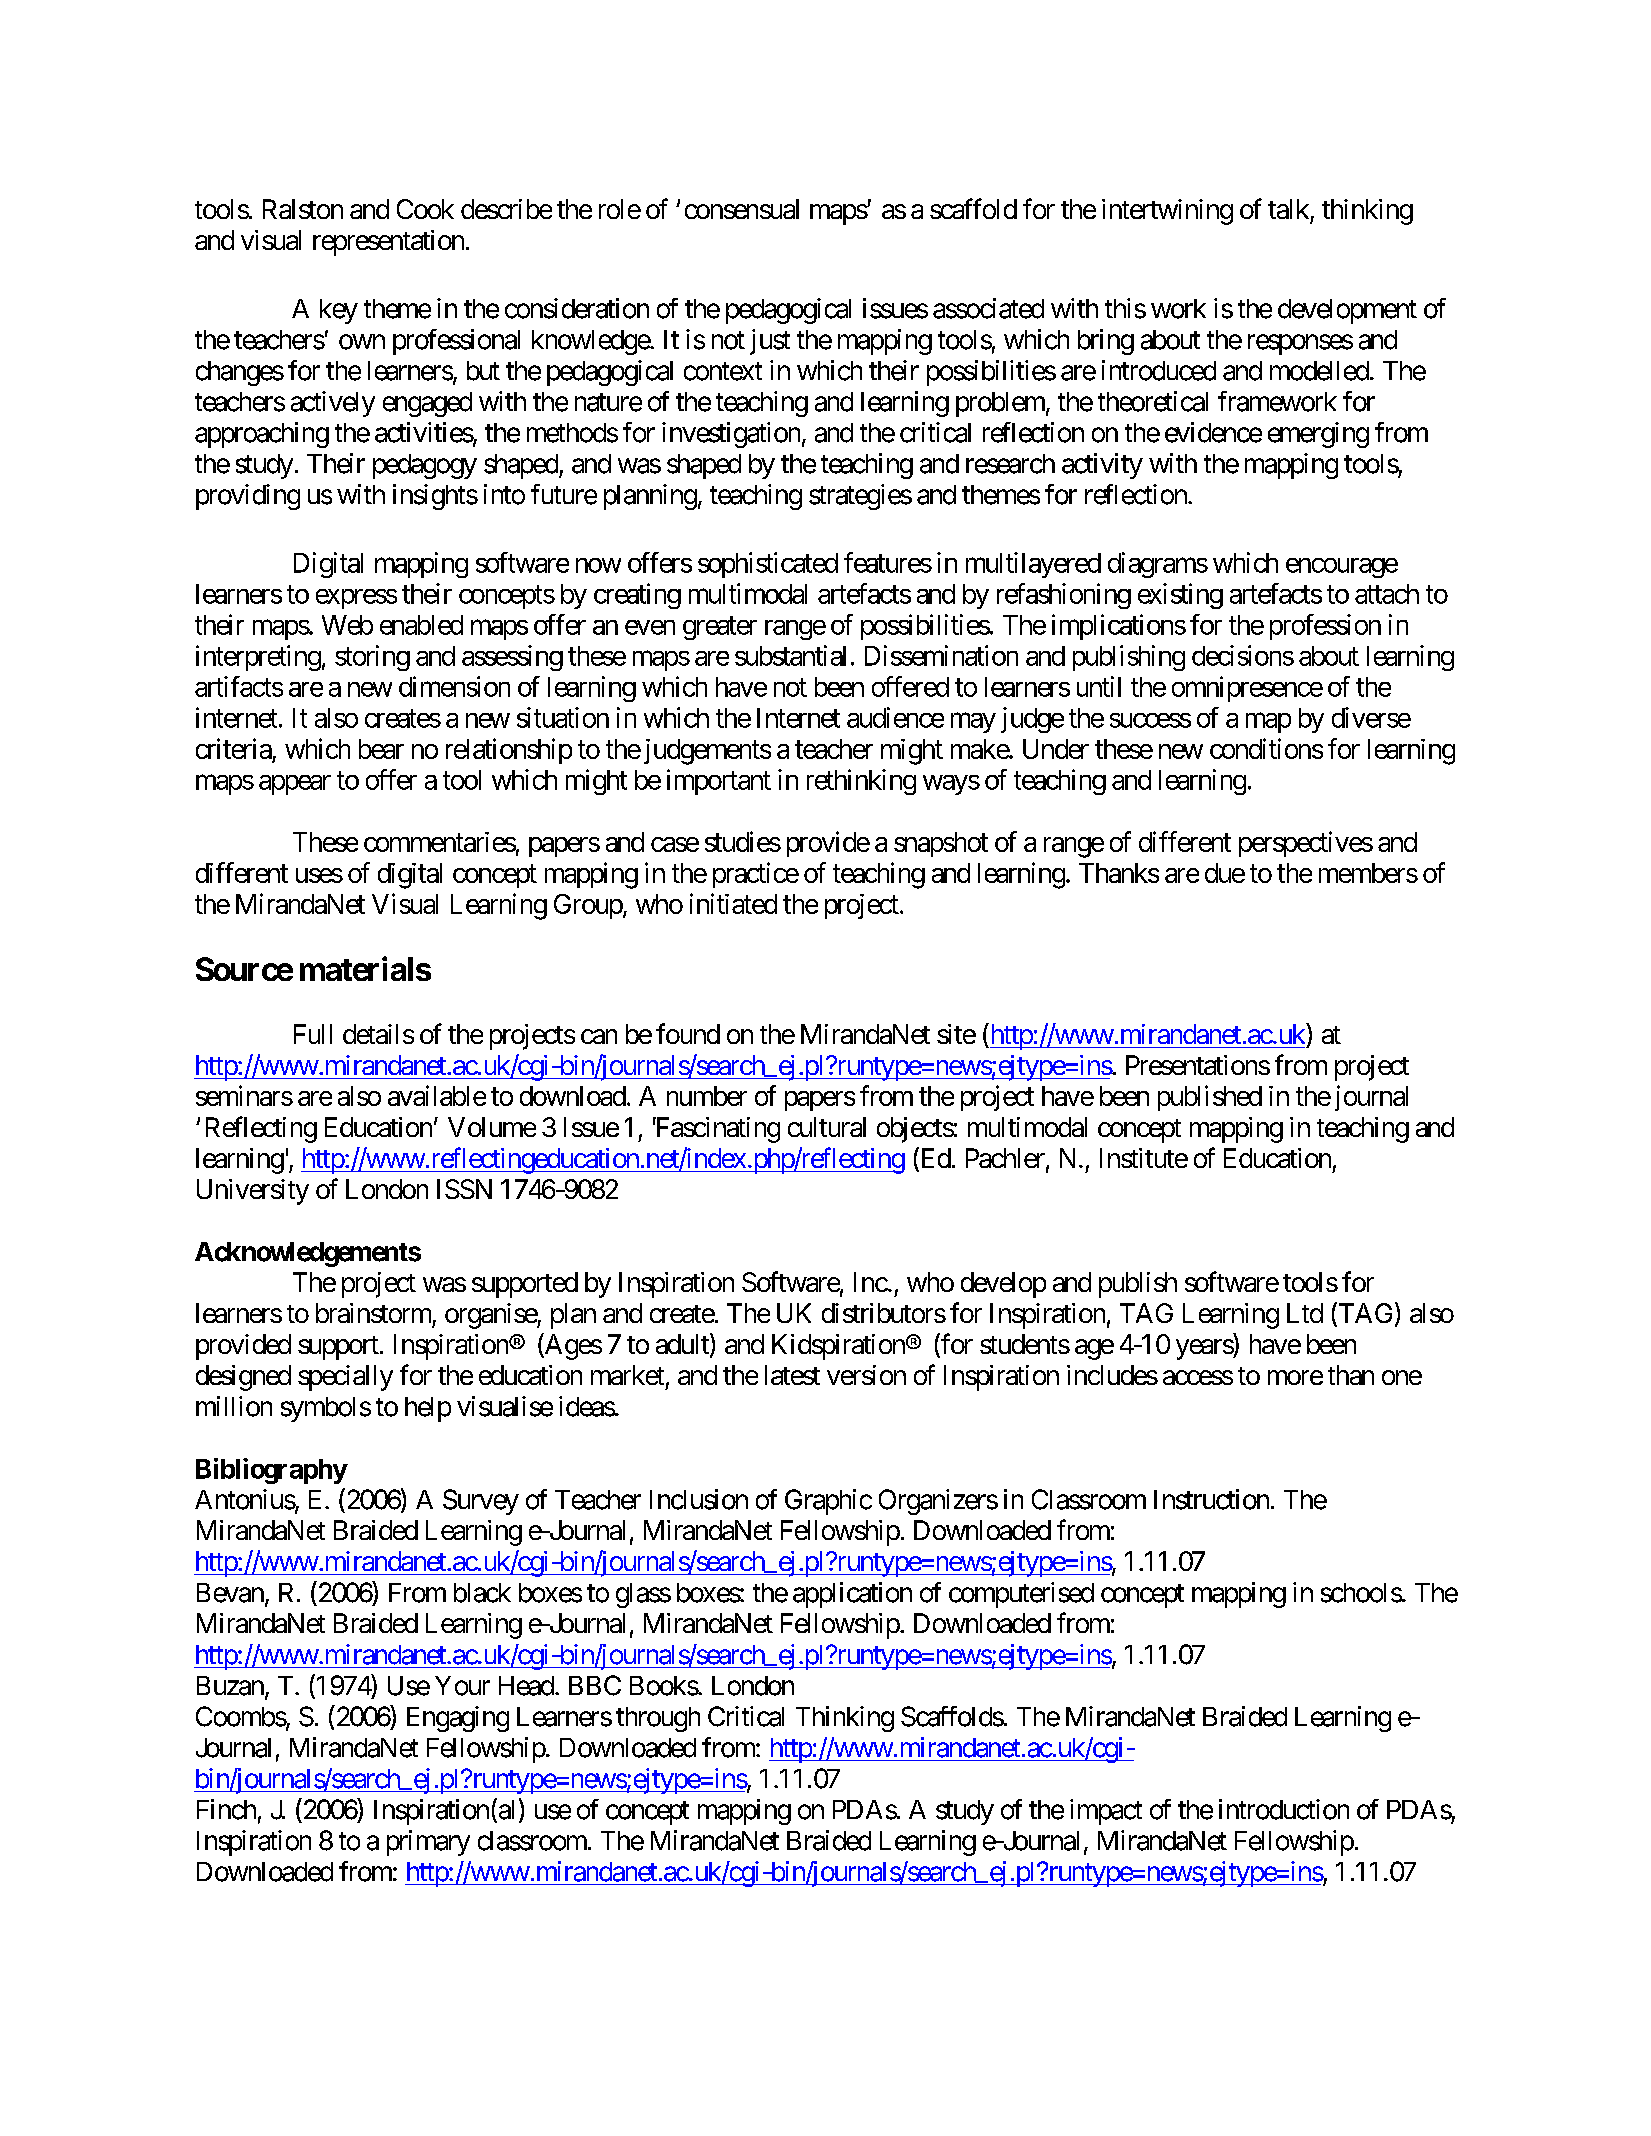 Image resolution: width=1651 pixels, height=2136 pixels. What do you see at coordinates (313, 1034) in the document?
I see `Full` at bounding box center [313, 1034].
